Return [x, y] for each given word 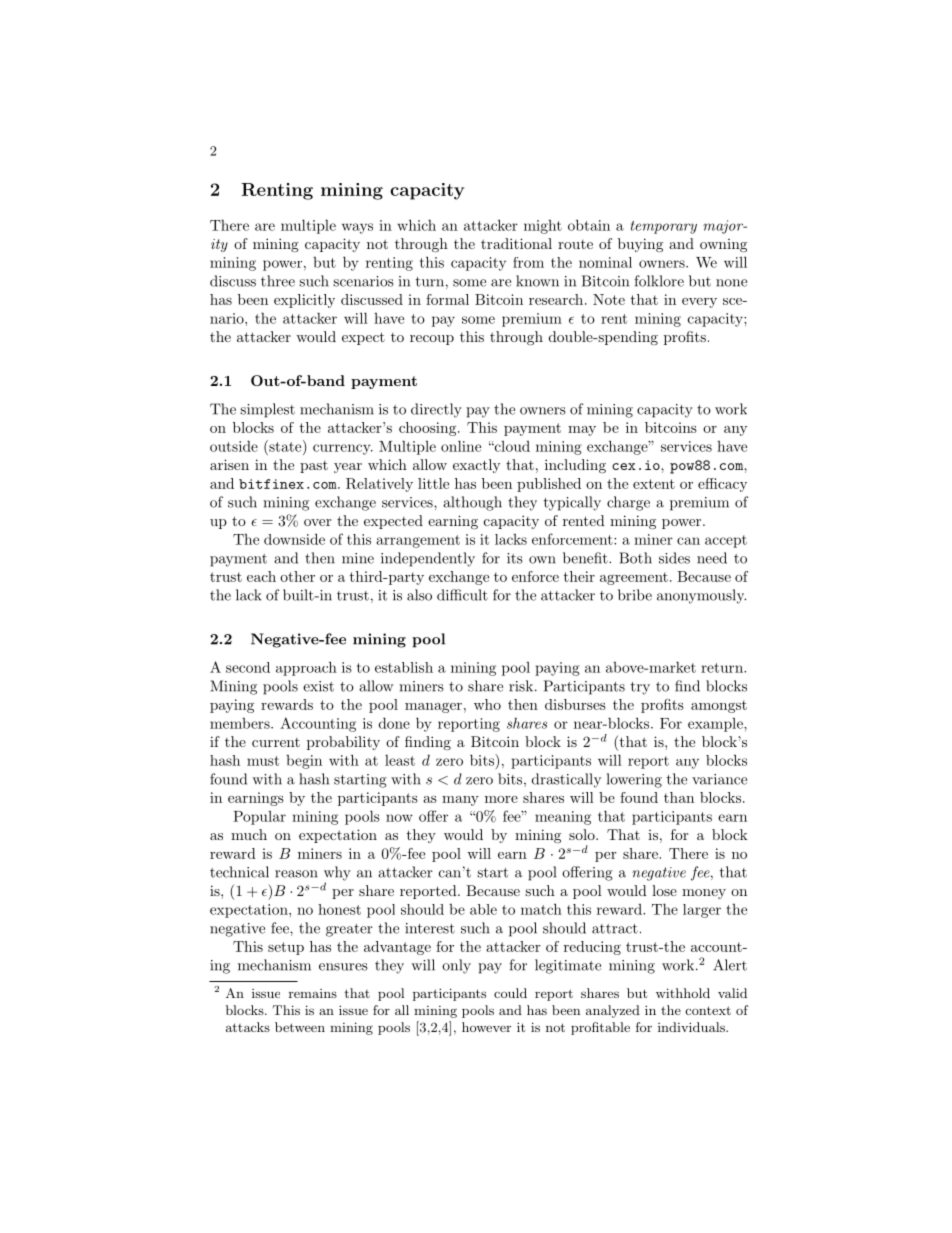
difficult [462, 595]
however [486, 1027]
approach [306, 668]
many [460, 801]
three [278, 281]
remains [313, 993]
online [461, 446]
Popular [259, 818]
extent [654, 484]
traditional [516, 243]
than [679, 797]
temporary [664, 227]
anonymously [701, 596]
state [285, 446]
